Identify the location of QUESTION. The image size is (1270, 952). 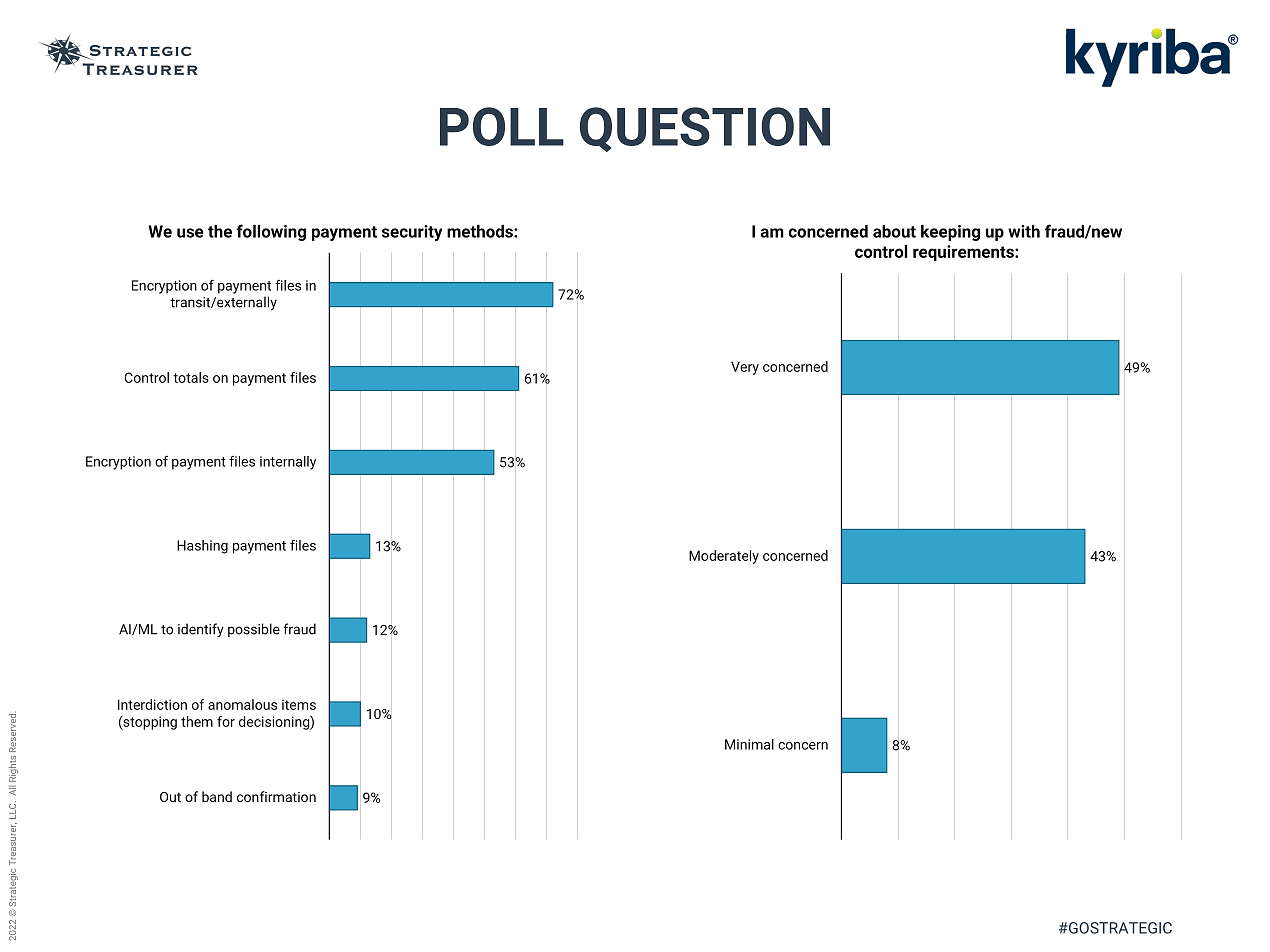
(705, 129).
